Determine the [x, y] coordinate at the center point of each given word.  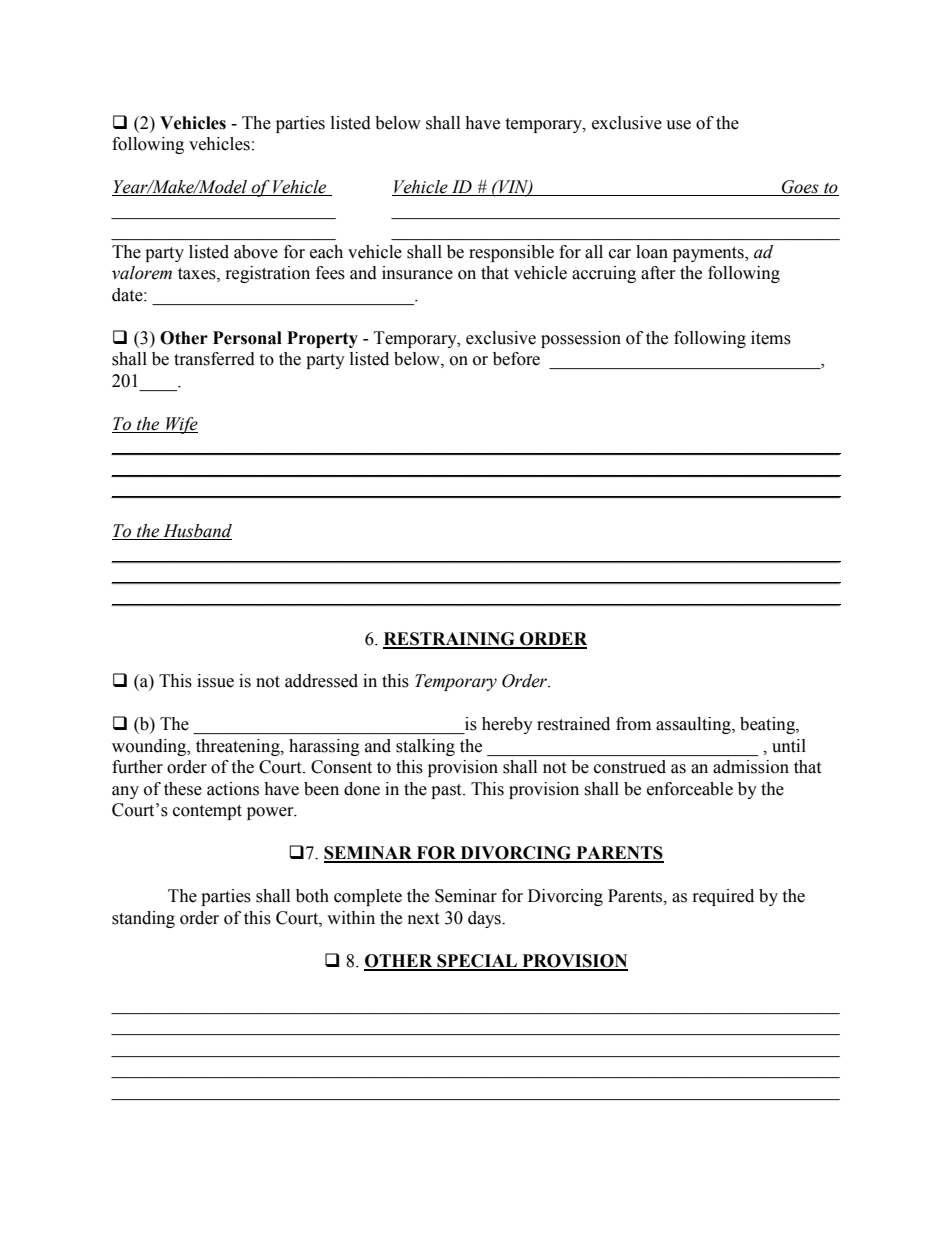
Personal [247, 338]
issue [215, 681]
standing [143, 919]
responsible [511, 253]
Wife [181, 425]
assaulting [694, 725]
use [678, 125]
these [183, 789]
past [447, 791]
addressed [321, 681]
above [256, 252]
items [771, 338]
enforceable [690, 789]
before [516, 359]
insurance [417, 273]
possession [581, 339]
